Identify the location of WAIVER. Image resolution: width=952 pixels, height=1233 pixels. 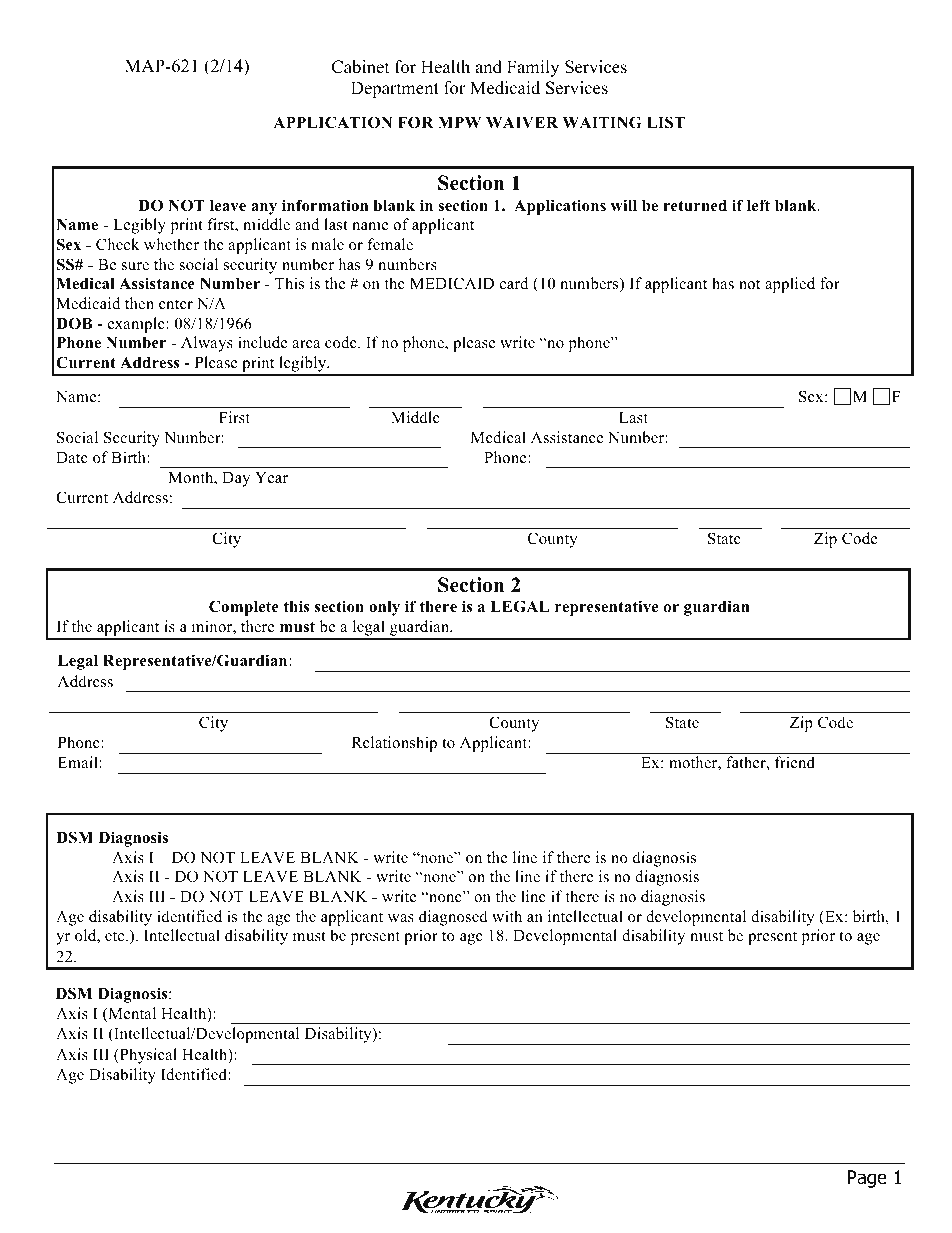
(522, 122).
